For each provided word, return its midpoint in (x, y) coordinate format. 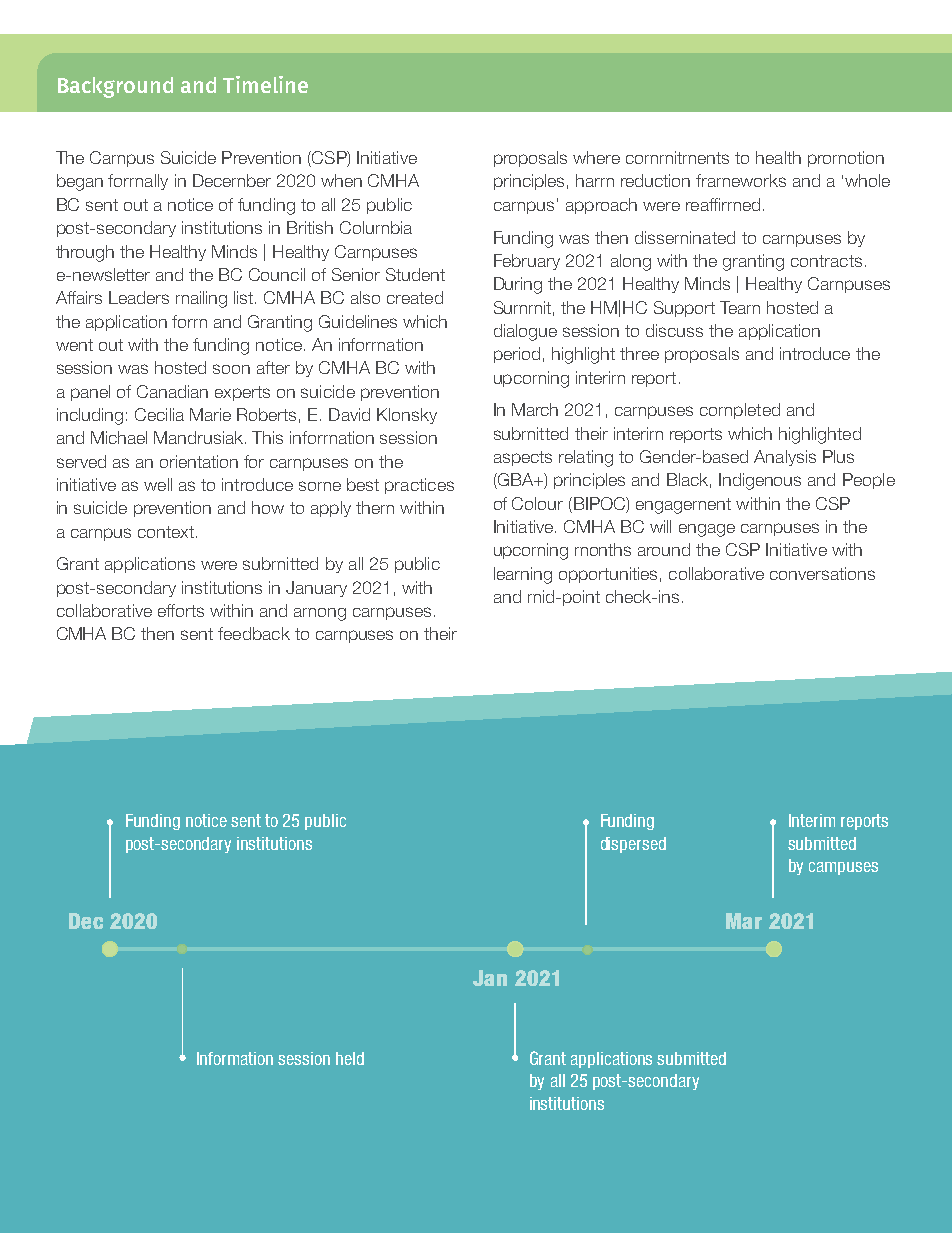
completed (740, 411)
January (316, 589)
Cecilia (159, 414)
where (596, 157)
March (535, 409)
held (350, 1058)
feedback (254, 633)
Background (115, 87)
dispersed (633, 845)
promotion (846, 159)
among (320, 614)
